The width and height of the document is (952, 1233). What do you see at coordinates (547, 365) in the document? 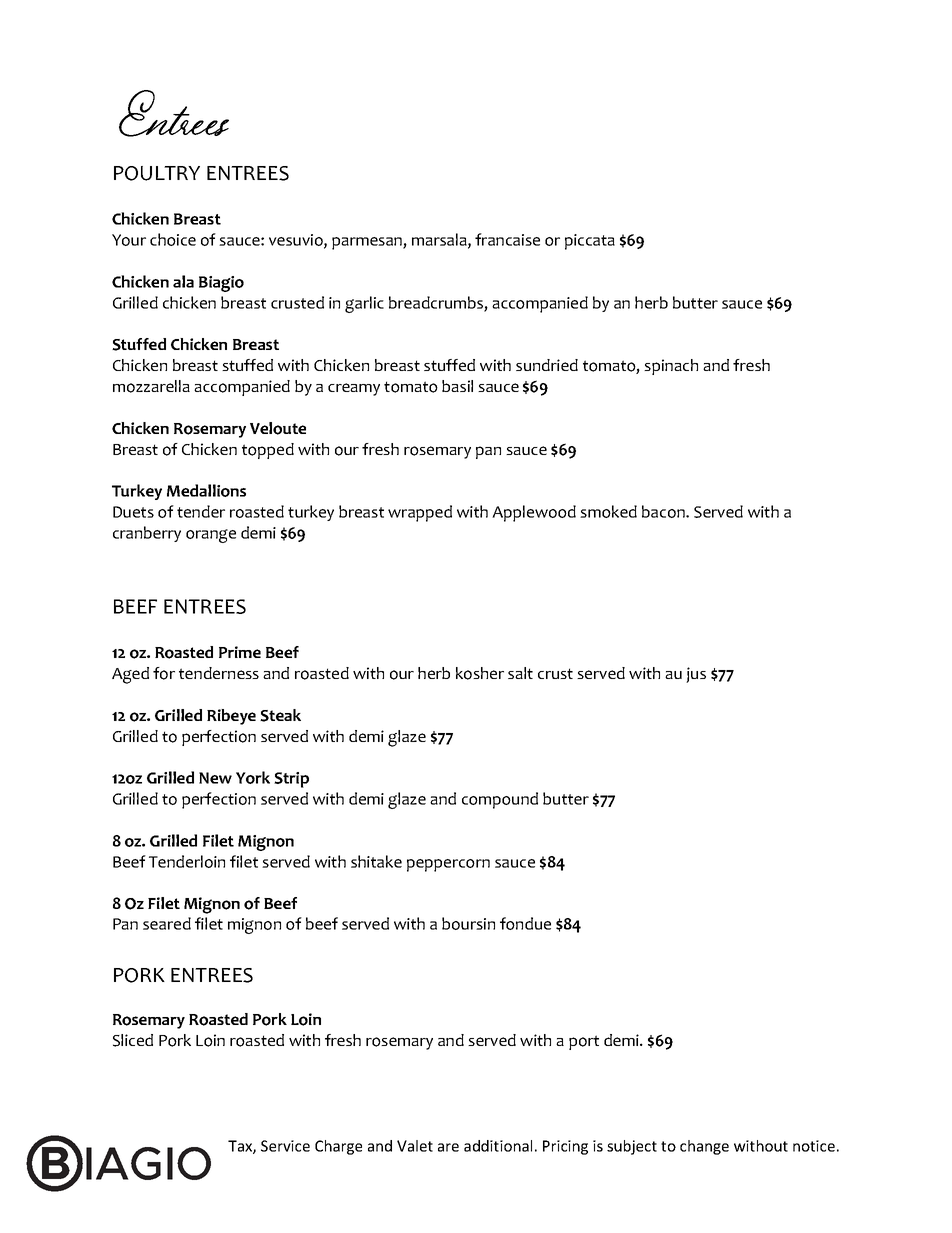
I see `sundried` at bounding box center [547, 365].
